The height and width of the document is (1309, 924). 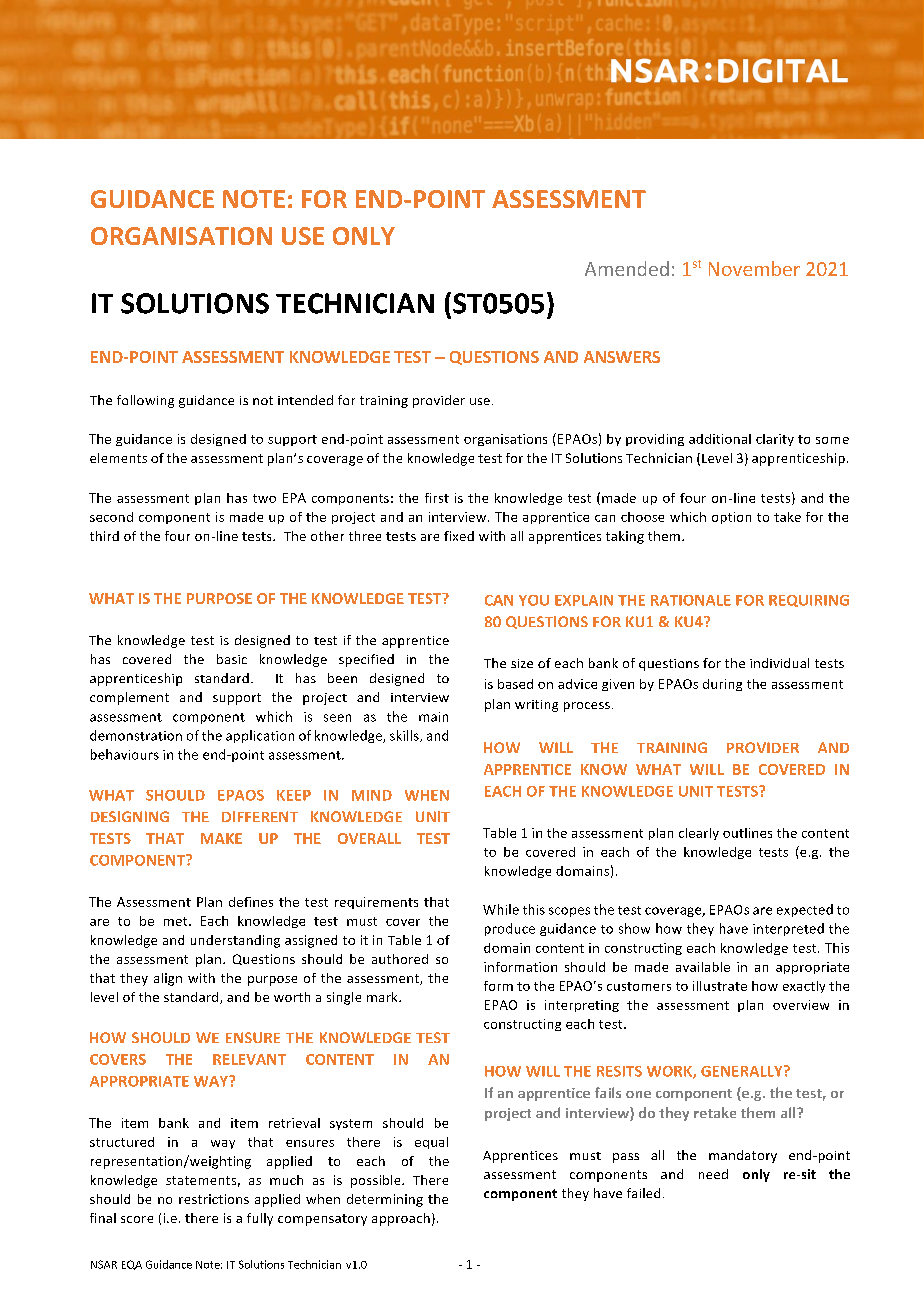 I want to click on restrictions, so click(x=214, y=1199).
